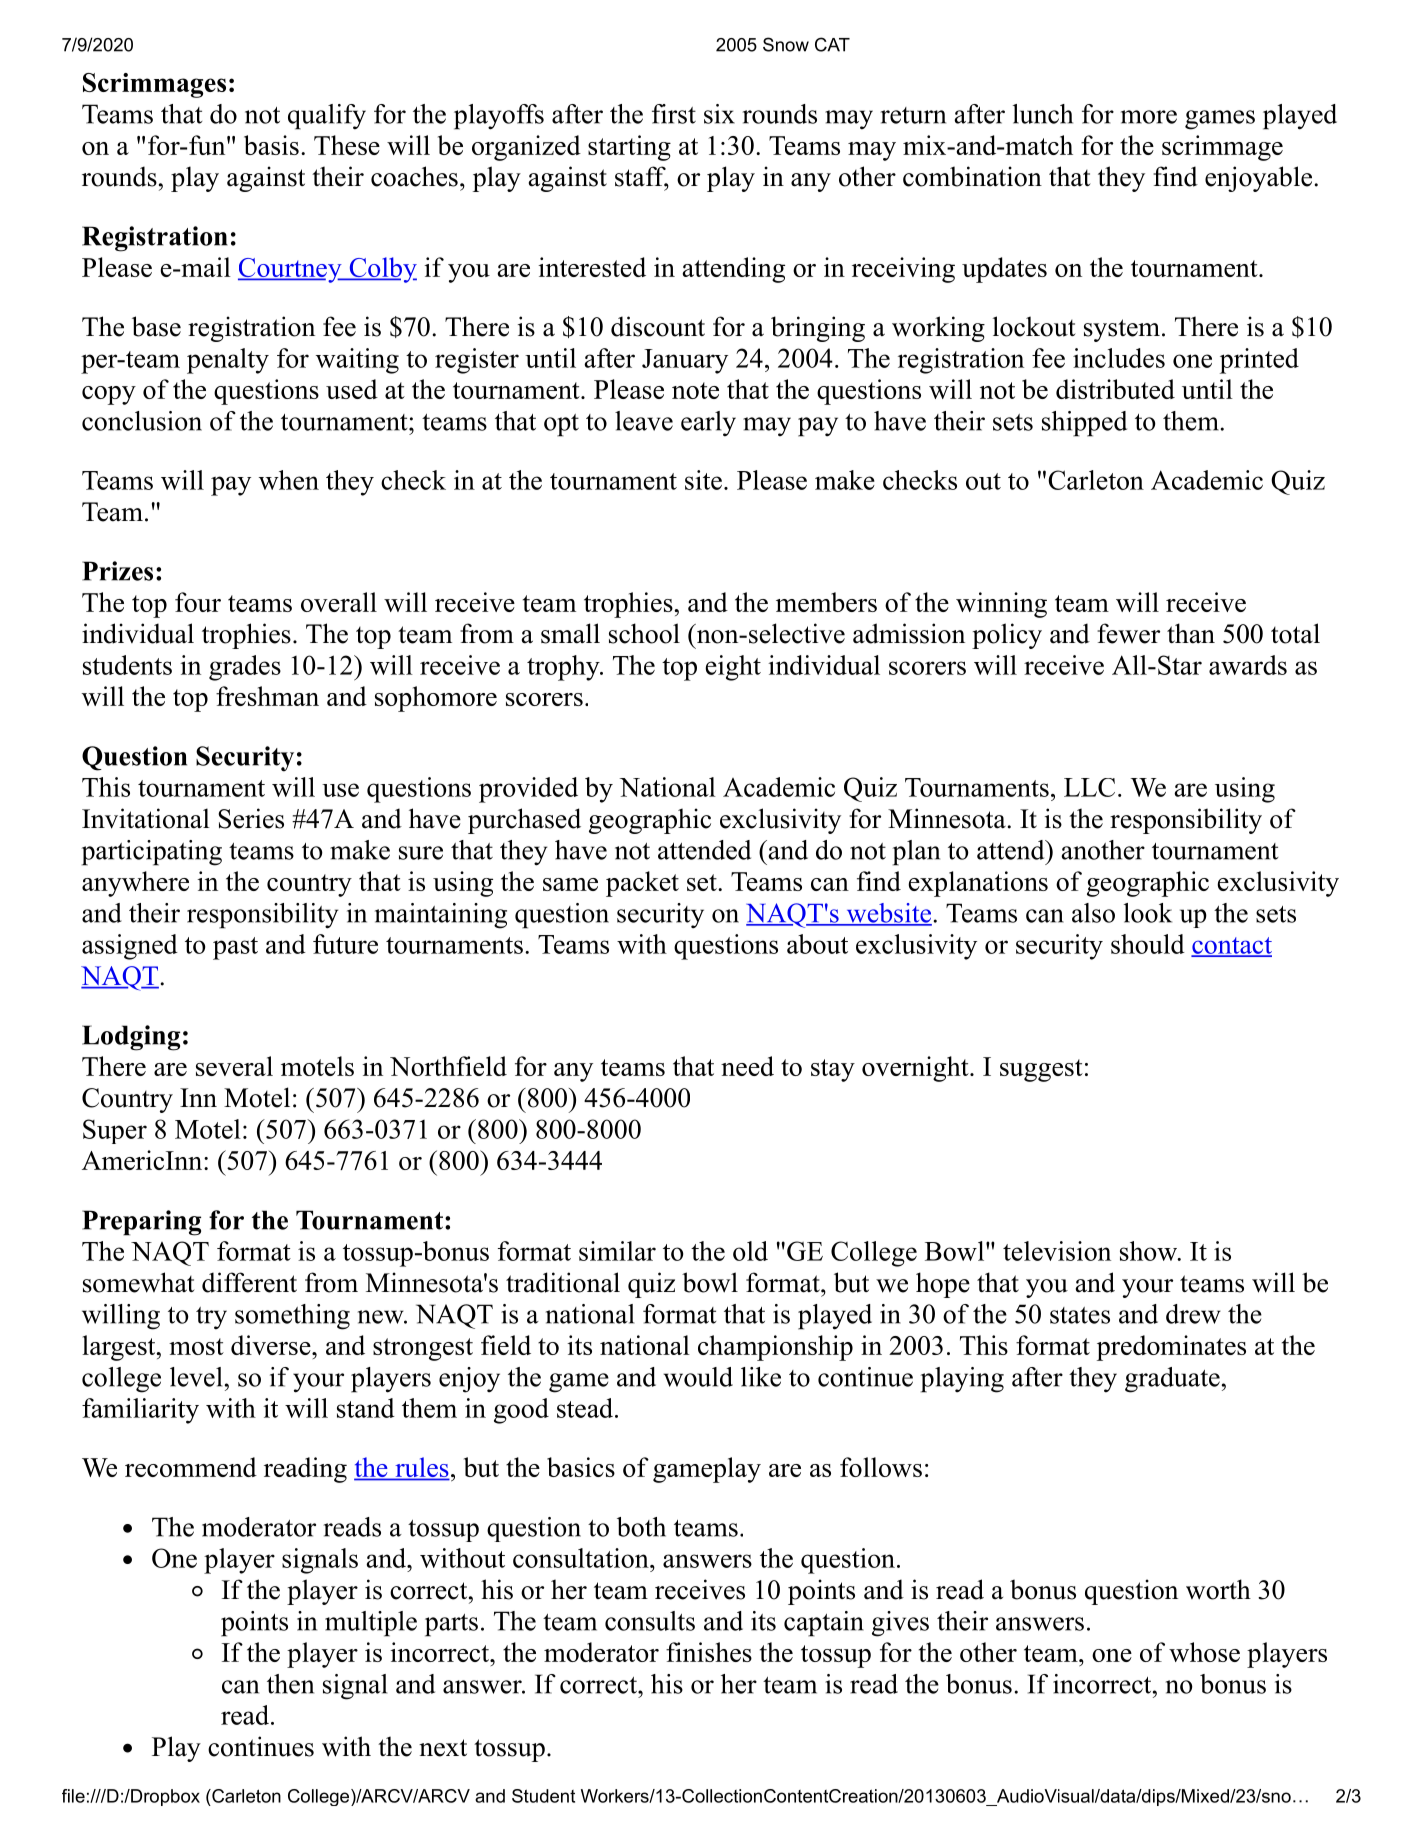  What do you see at coordinates (719, 114) in the screenshot?
I see `six` at bounding box center [719, 114].
